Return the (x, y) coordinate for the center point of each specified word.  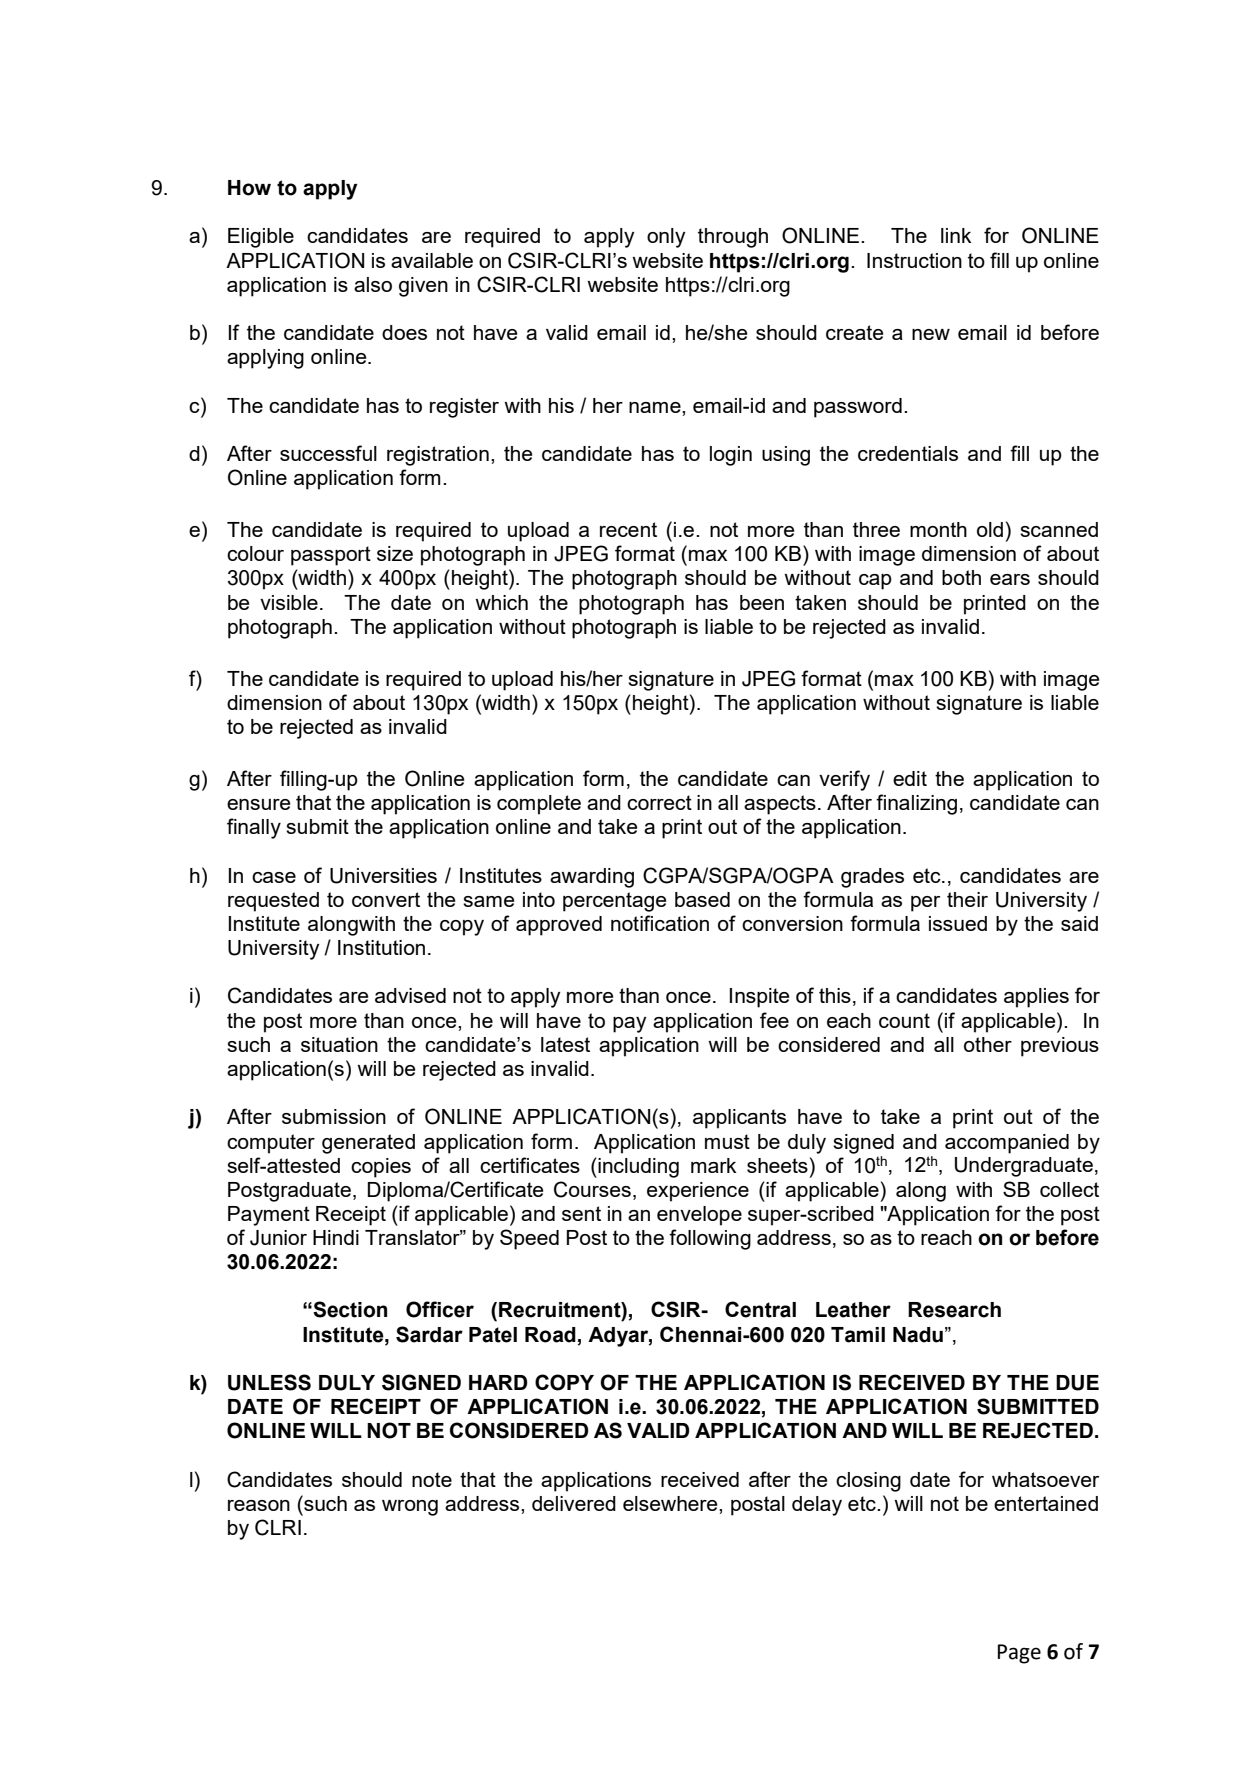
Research (954, 1310)
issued (958, 923)
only (666, 238)
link (956, 235)
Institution (381, 947)
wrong (410, 1508)
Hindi (336, 1237)
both (961, 577)
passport (331, 556)
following (710, 1239)
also (373, 284)
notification (660, 923)
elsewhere (671, 1503)
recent (628, 529)
